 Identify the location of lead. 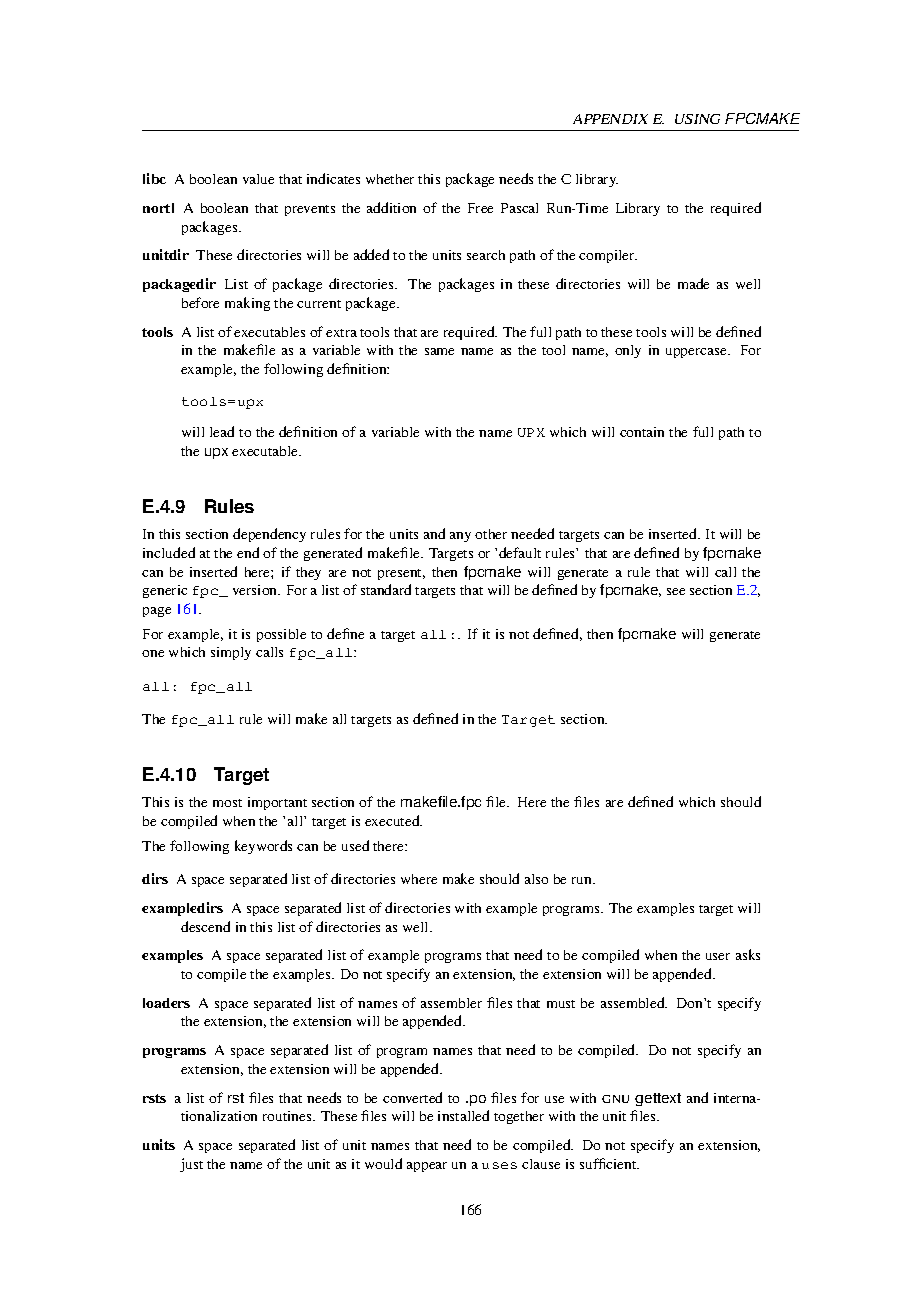
(222, 431).
